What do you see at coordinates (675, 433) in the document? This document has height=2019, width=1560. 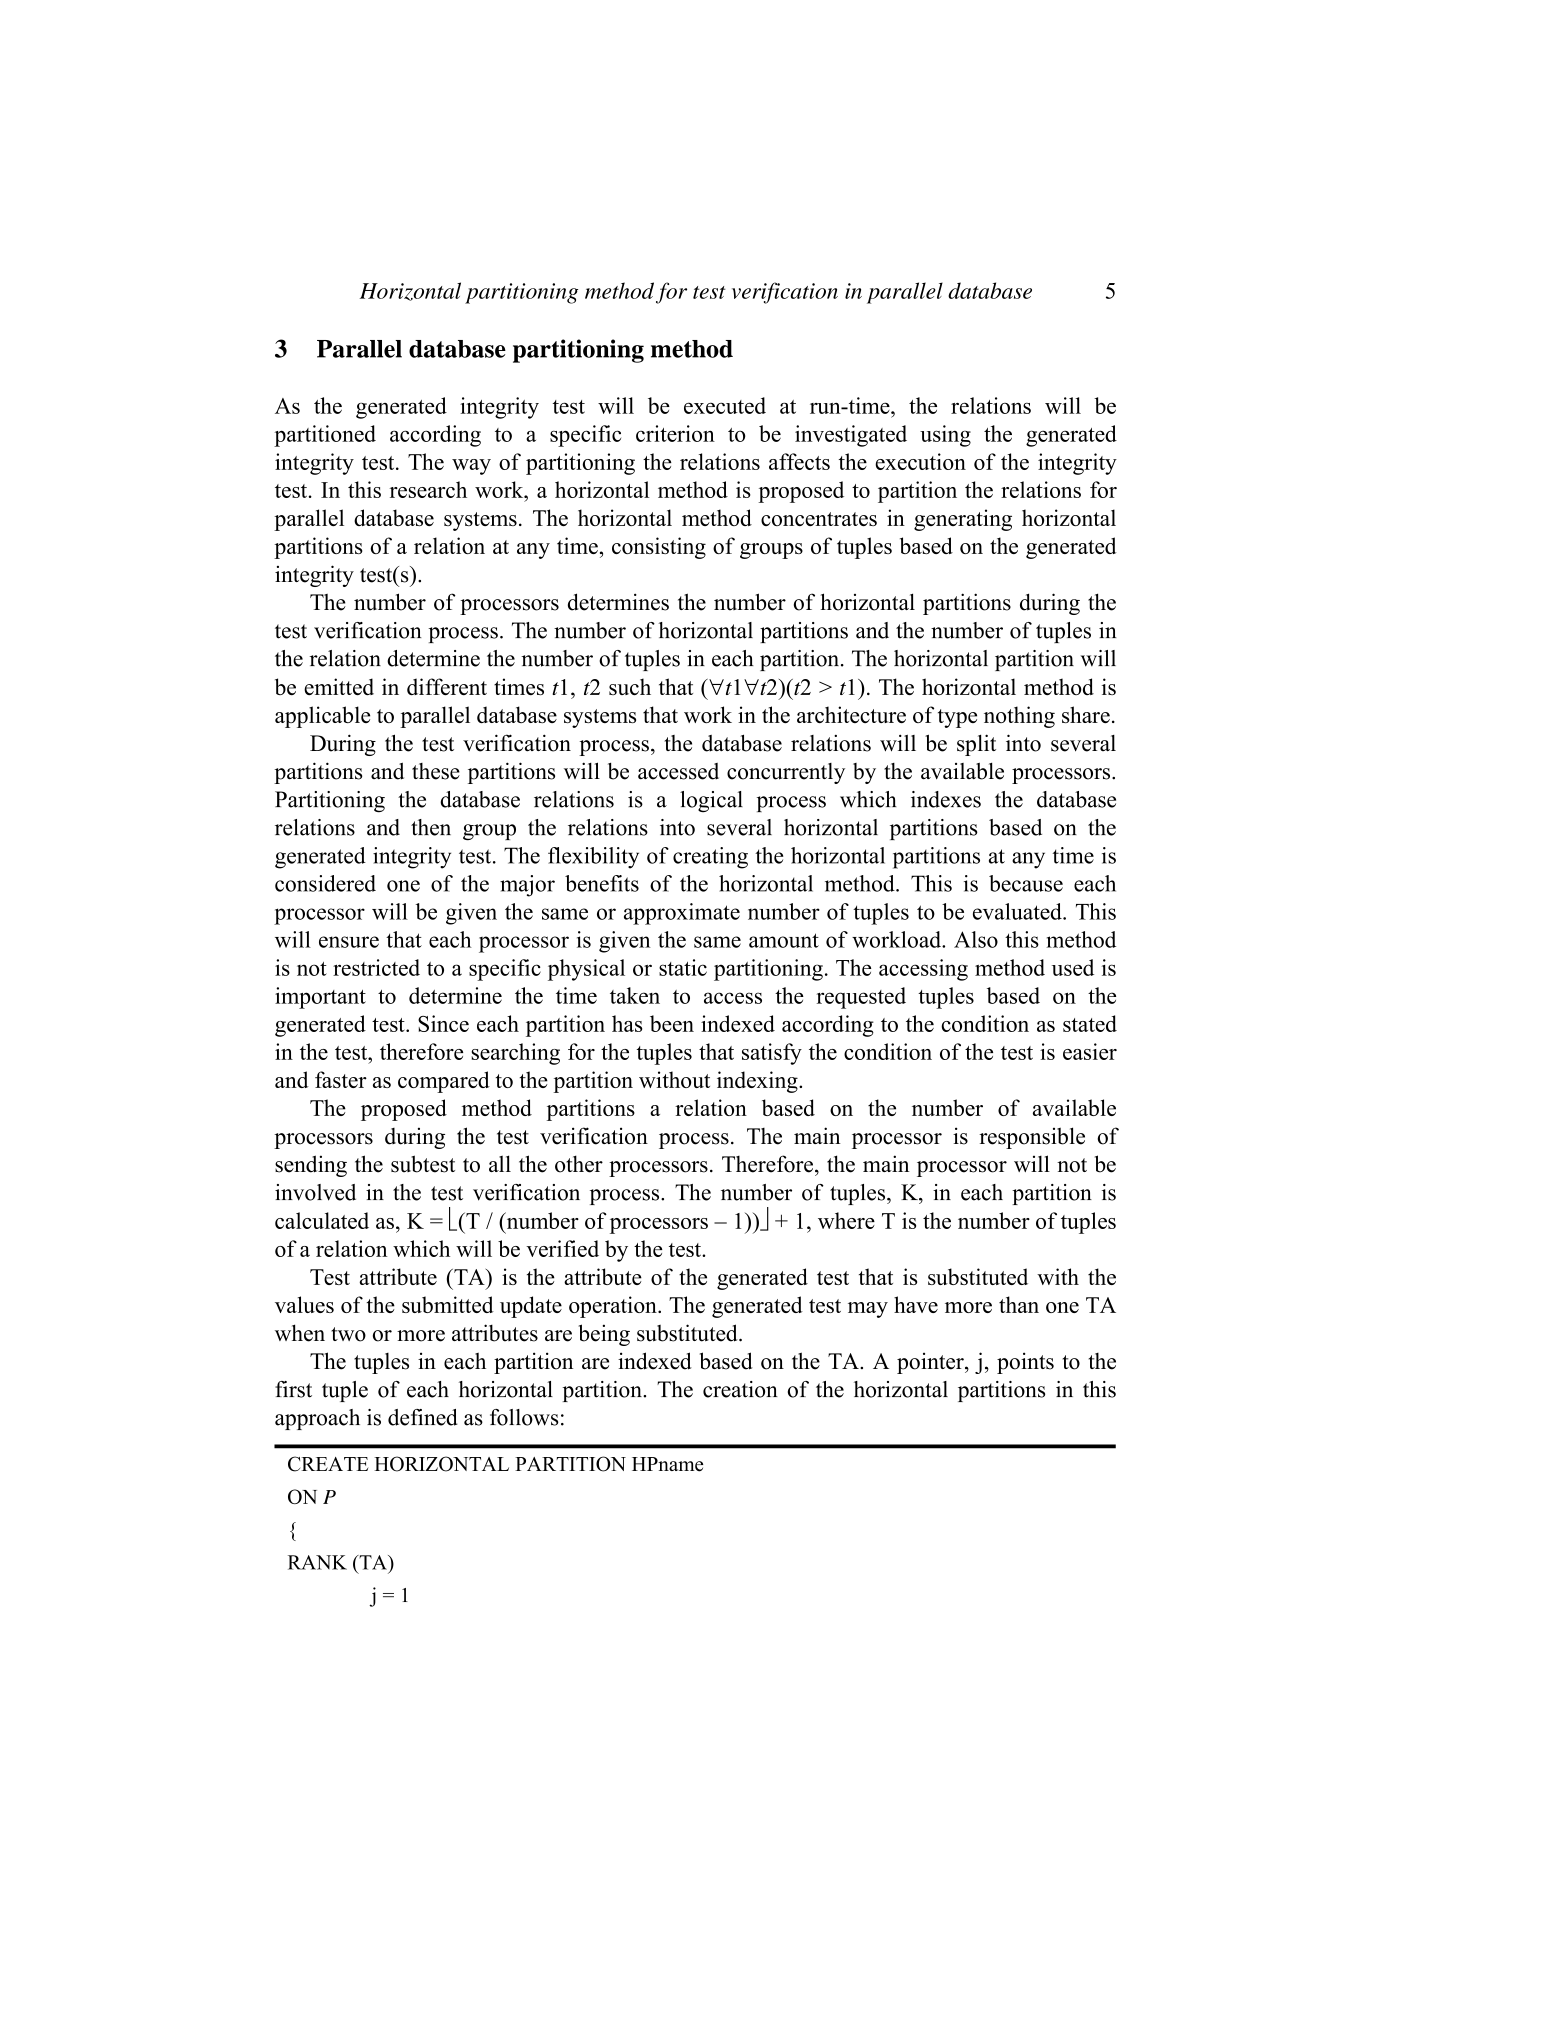 I see `criterion` at bounding box center [675, 433].
